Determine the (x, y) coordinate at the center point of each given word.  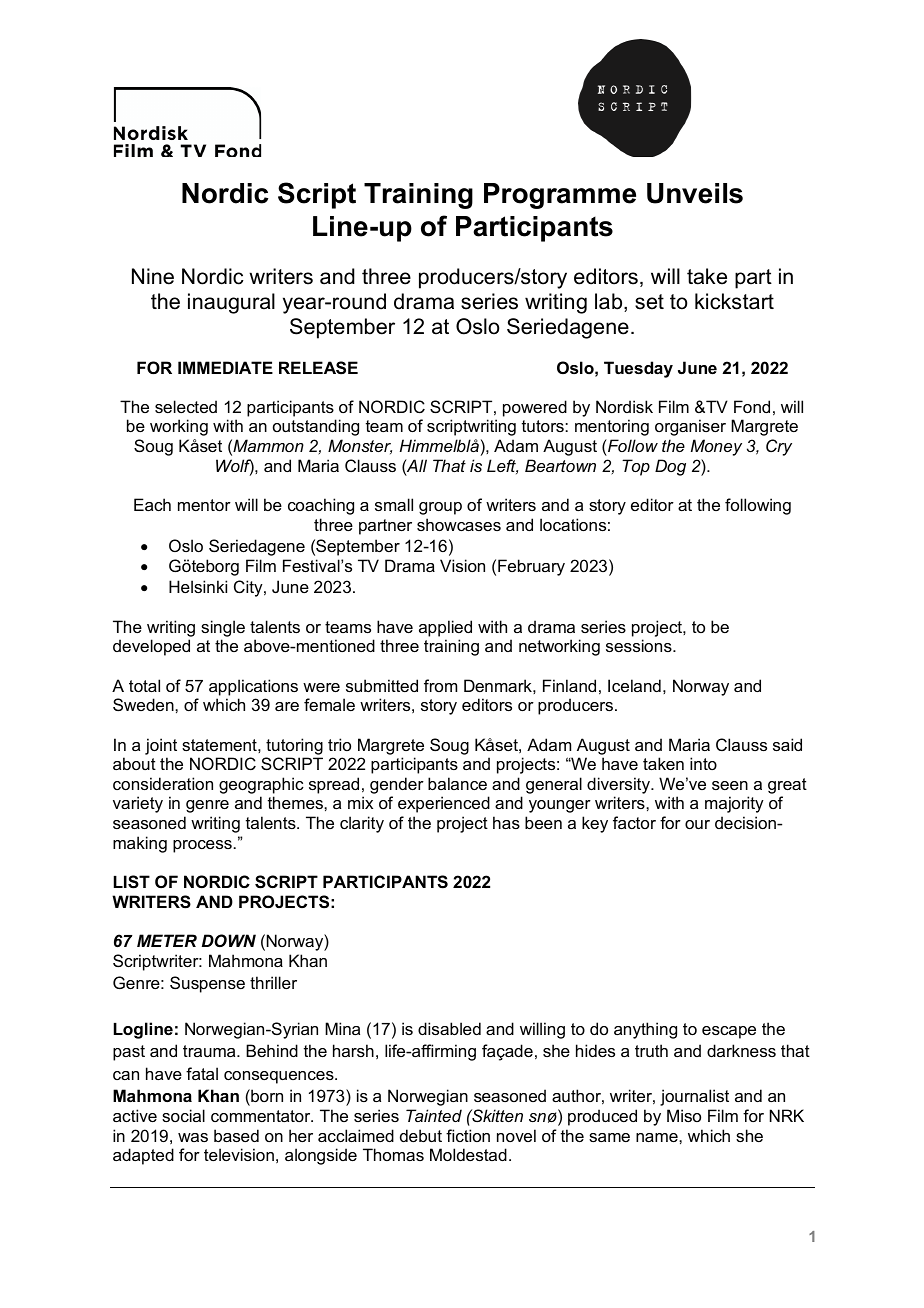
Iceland (634, 685)
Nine (153, 276)
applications (253, 687)
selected (186, 406)
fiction (468, 1135)
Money (716, 447)
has (506, 822)
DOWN (229, 940)
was (193, 1137)
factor (634, 822)
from (440, 685)
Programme (560, 196)
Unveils (695, 193)
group (440, 508)
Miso (684, 1115)
